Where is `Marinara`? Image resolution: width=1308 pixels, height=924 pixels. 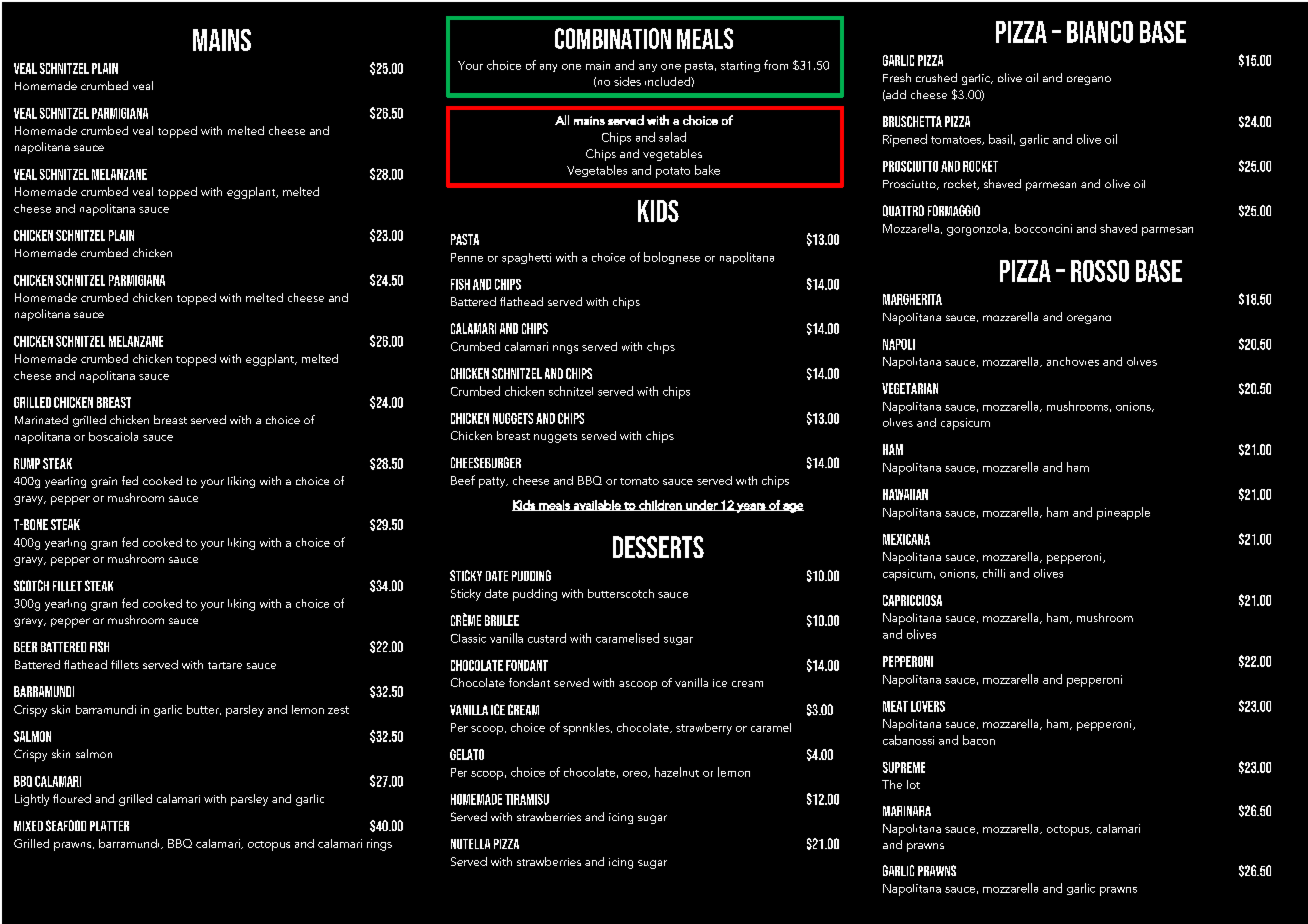
Marinara is located at coordinates (907, 811).
